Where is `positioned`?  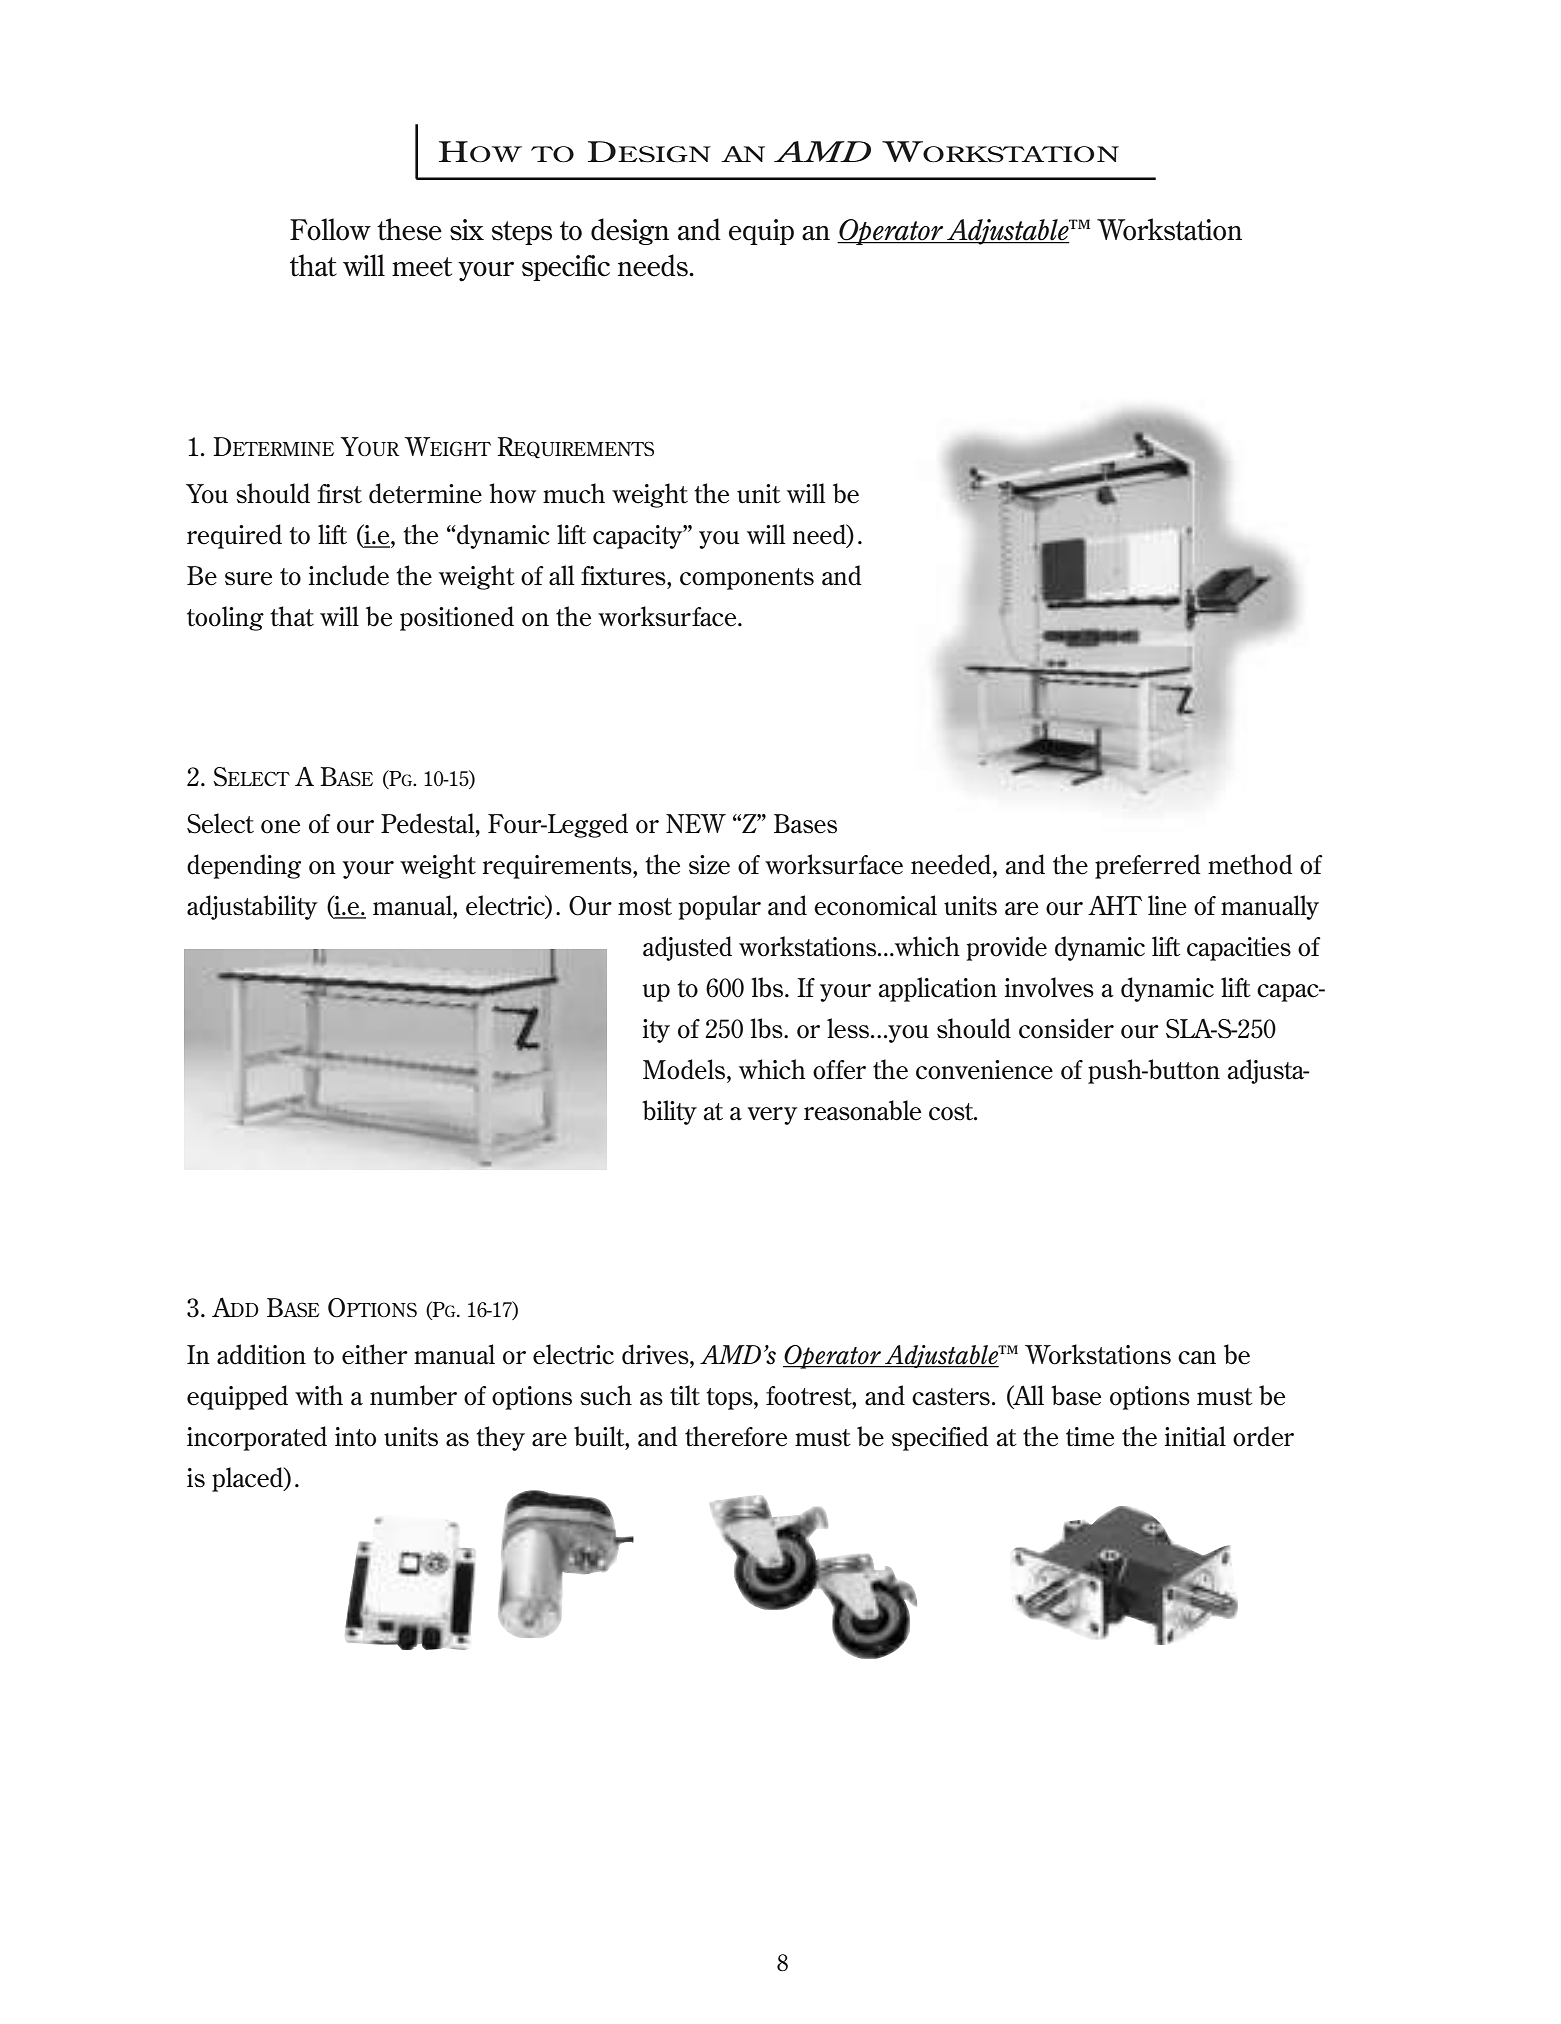
positioned is located at coordinates (457, 618).
